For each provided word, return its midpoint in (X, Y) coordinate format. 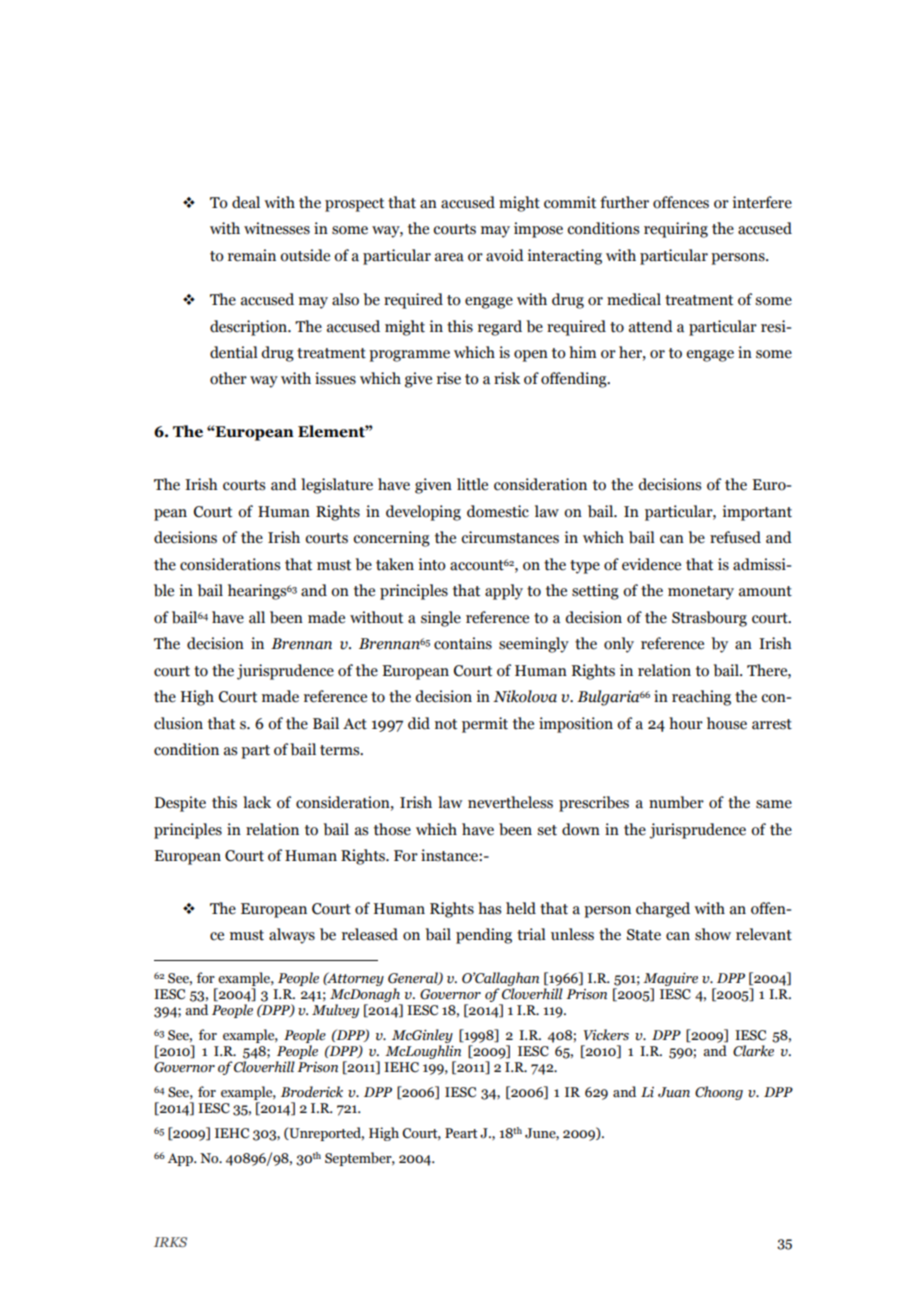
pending (484, 936)
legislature (337, 486)
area (449, 257)
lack (257, 802)
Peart (461, 1133)
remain (252, 255)
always (292, 936)
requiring (676, 230)
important (757, 513)
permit (485, 725)
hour (686, 723)
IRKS (170, 1242)
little (472, 484)
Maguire (670, 981)
